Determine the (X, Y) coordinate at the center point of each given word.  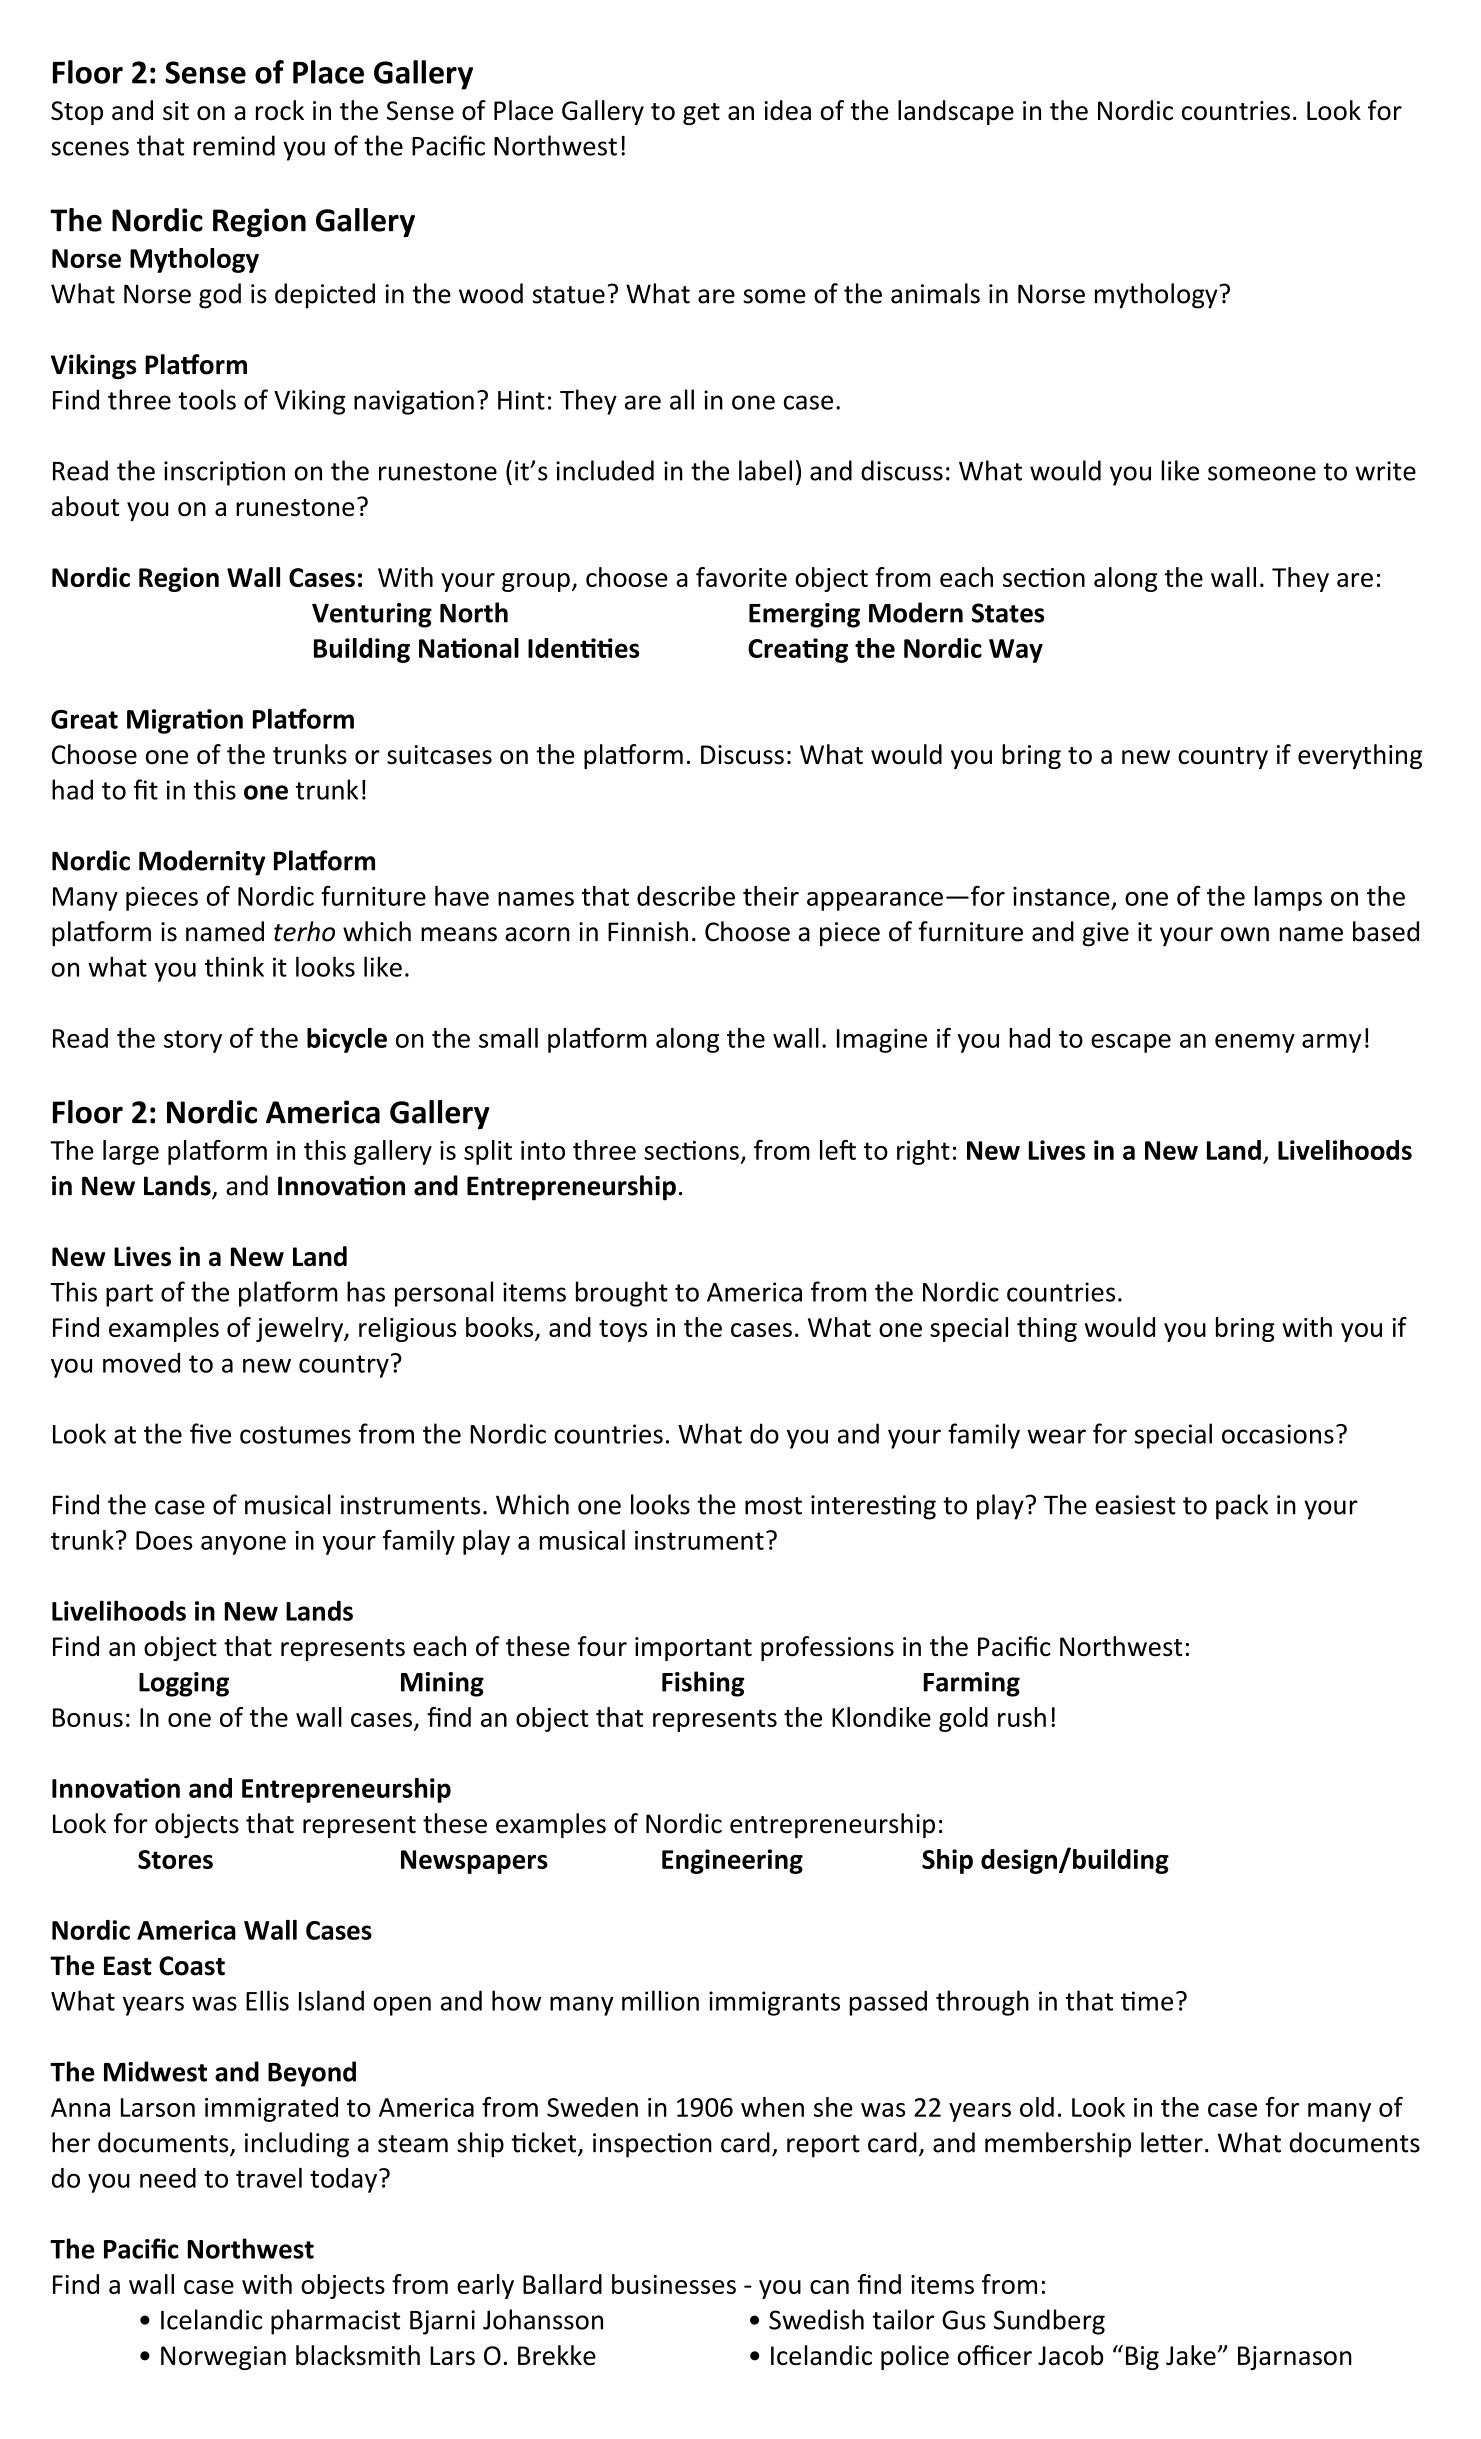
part (129, 1295)
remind (234, 145)
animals (935, 293)
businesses (674, 2284)
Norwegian (223, 2358)
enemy (1255, 1043)
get (701, 114)
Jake (1191, 2355)
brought (622, 1294)
